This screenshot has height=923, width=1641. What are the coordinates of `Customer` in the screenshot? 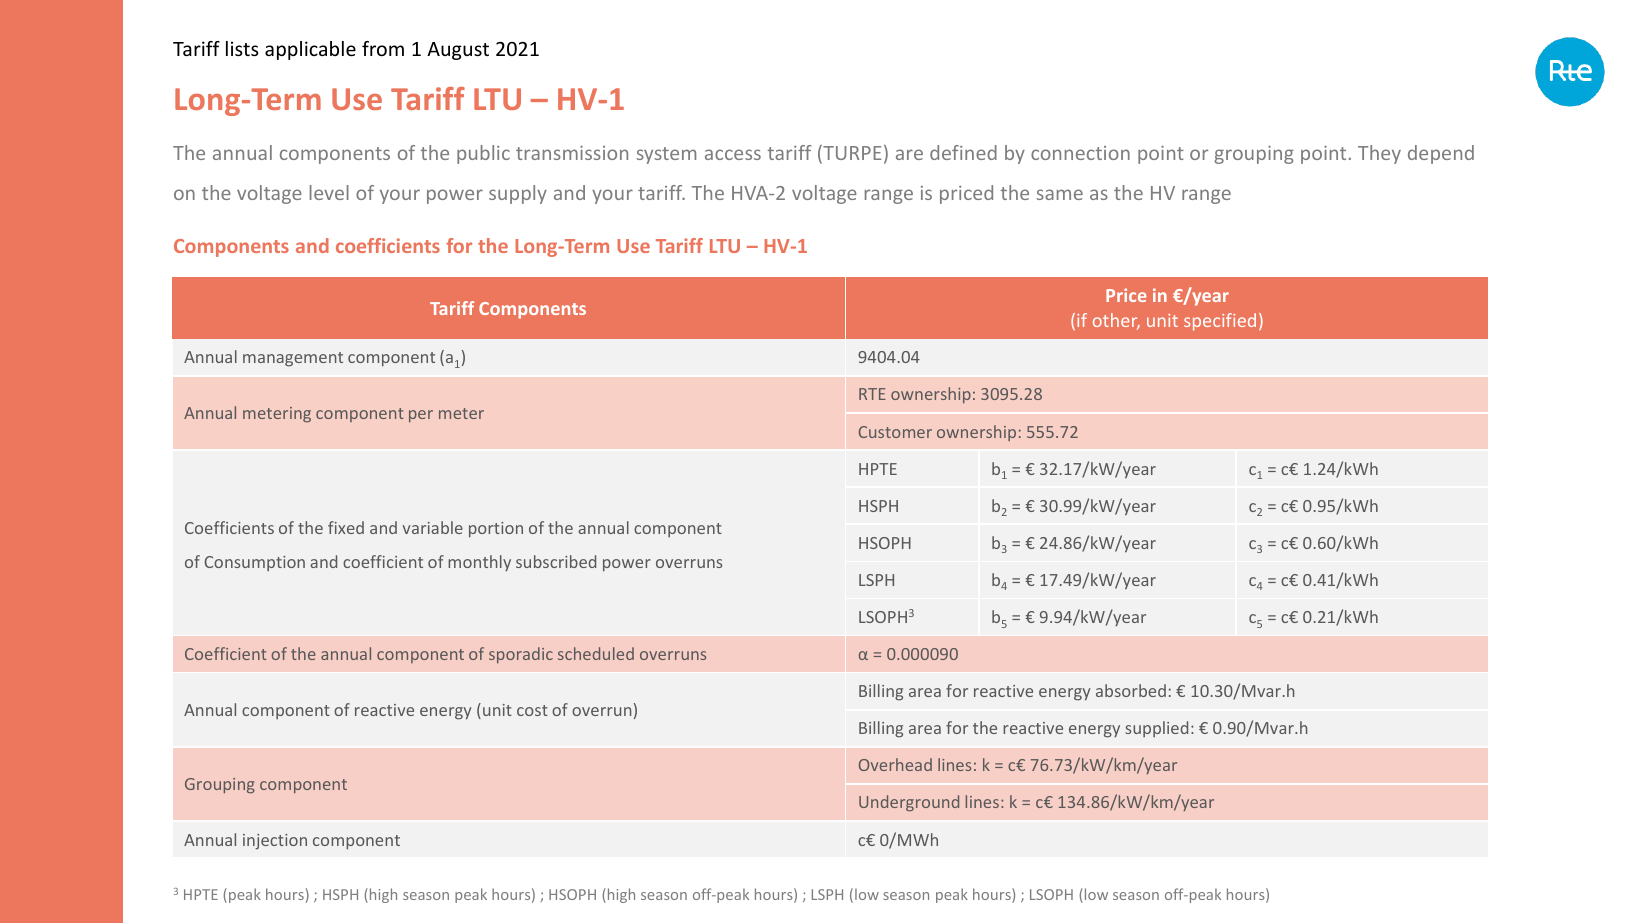 It's located at (895, 432).
